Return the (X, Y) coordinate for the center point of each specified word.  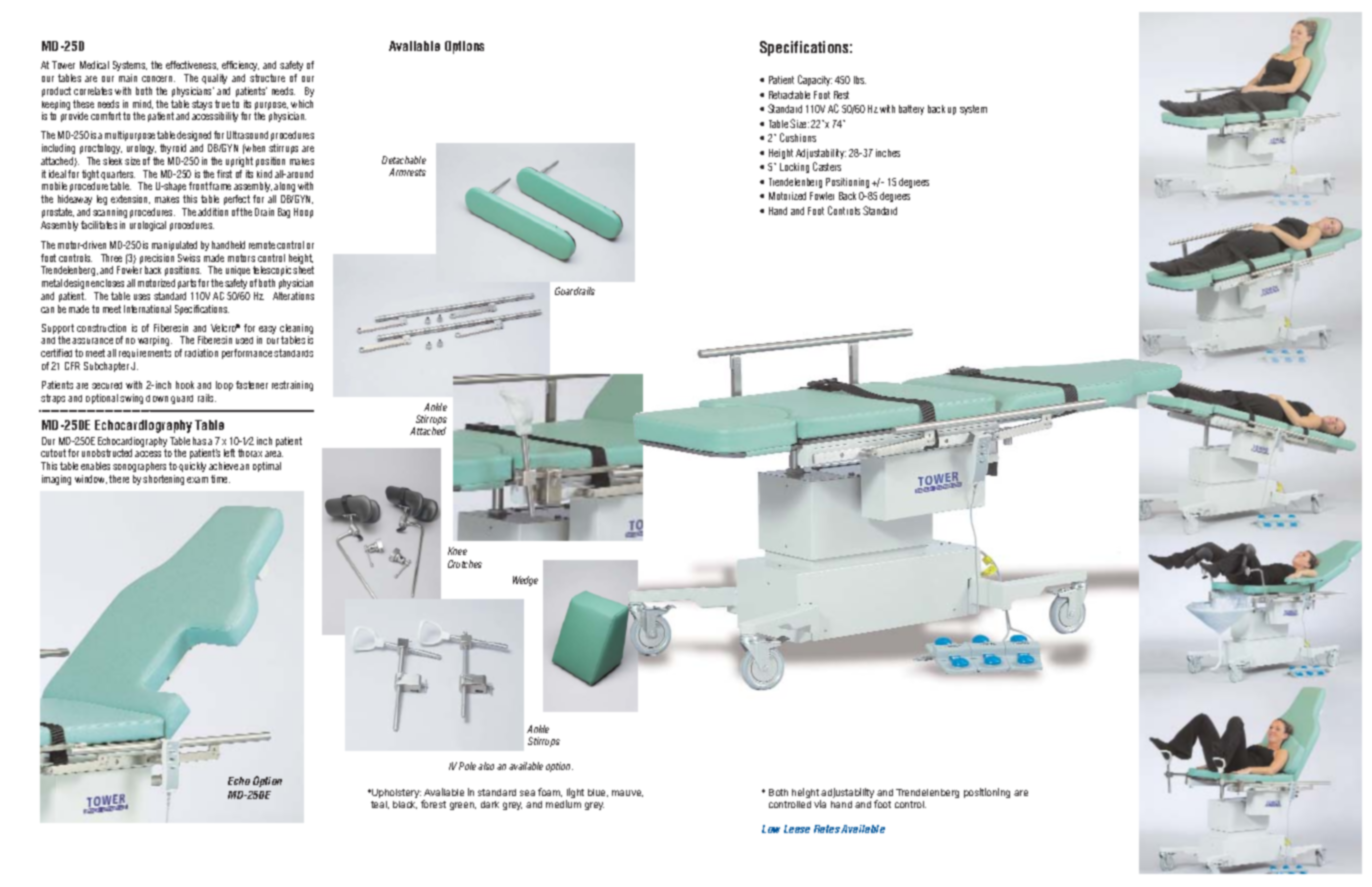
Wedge (525, 581)
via (820, 804)
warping (155, 341)
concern (158, 79)
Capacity (815, 80)
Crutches (465, 564)
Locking (794, 168)
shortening (163, 480)
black (405, 805)
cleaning (296, 330)
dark (490, 804)
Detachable (404, 160)
